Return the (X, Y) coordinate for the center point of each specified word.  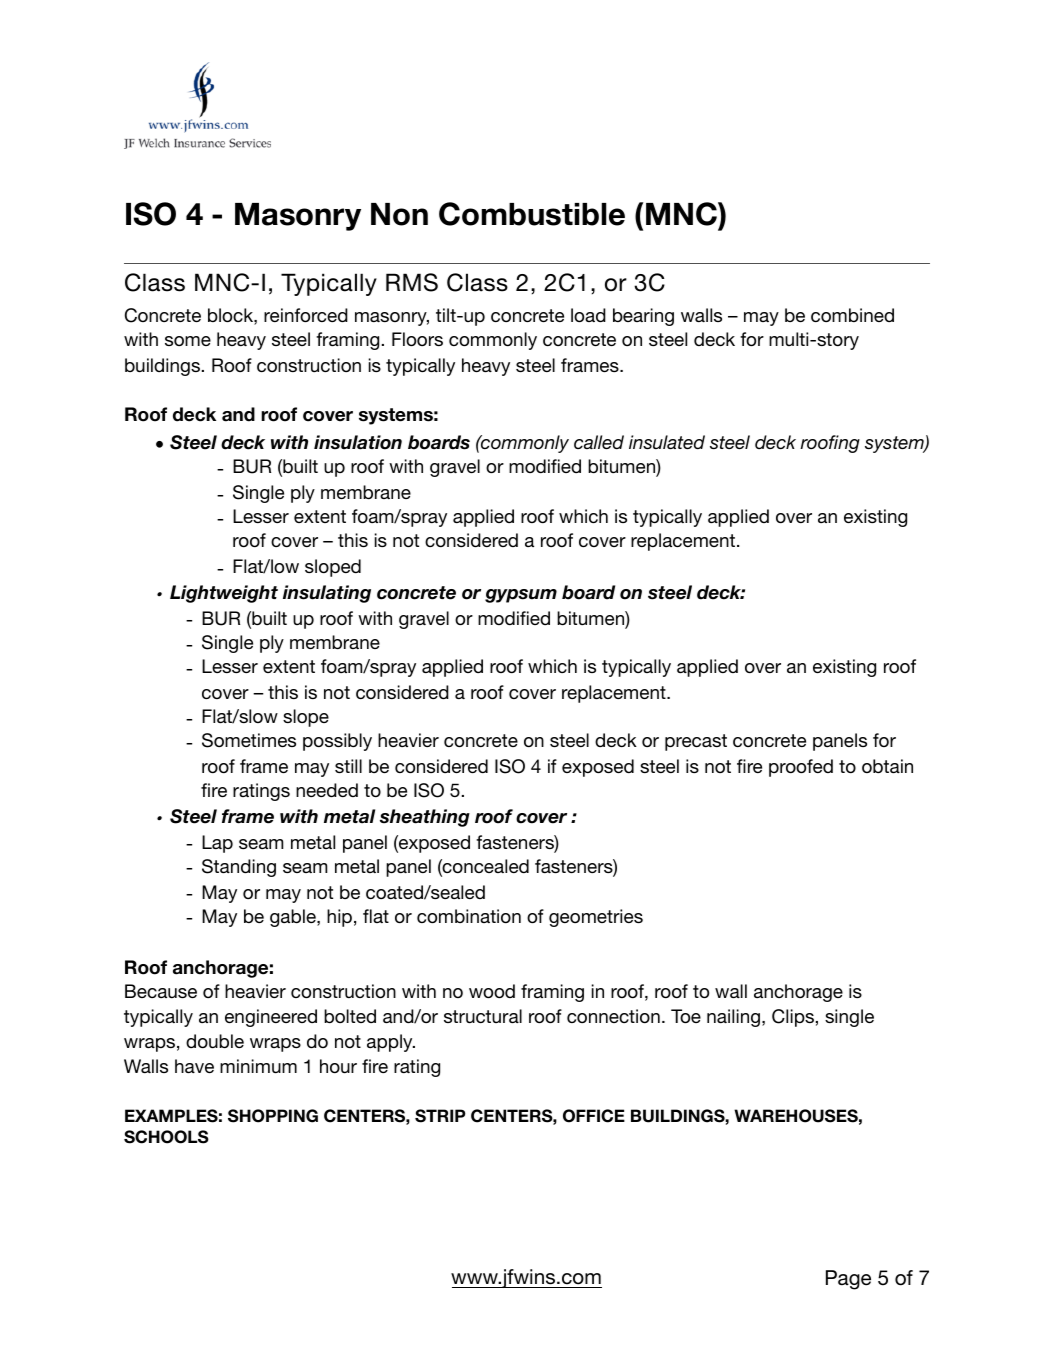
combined (852, 315)
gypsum (521, 596)
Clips (793, 1018)
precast (696, 742)
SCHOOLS (166, 1137)
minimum (258, 1066)
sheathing (425, 818)
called (599, 442)
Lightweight (224, 594)
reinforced (306, 315)
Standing (239, 868)
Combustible (532, 214)
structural (483, 1016)
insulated (667, 442)
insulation (358, 442)
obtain (887, 766)
